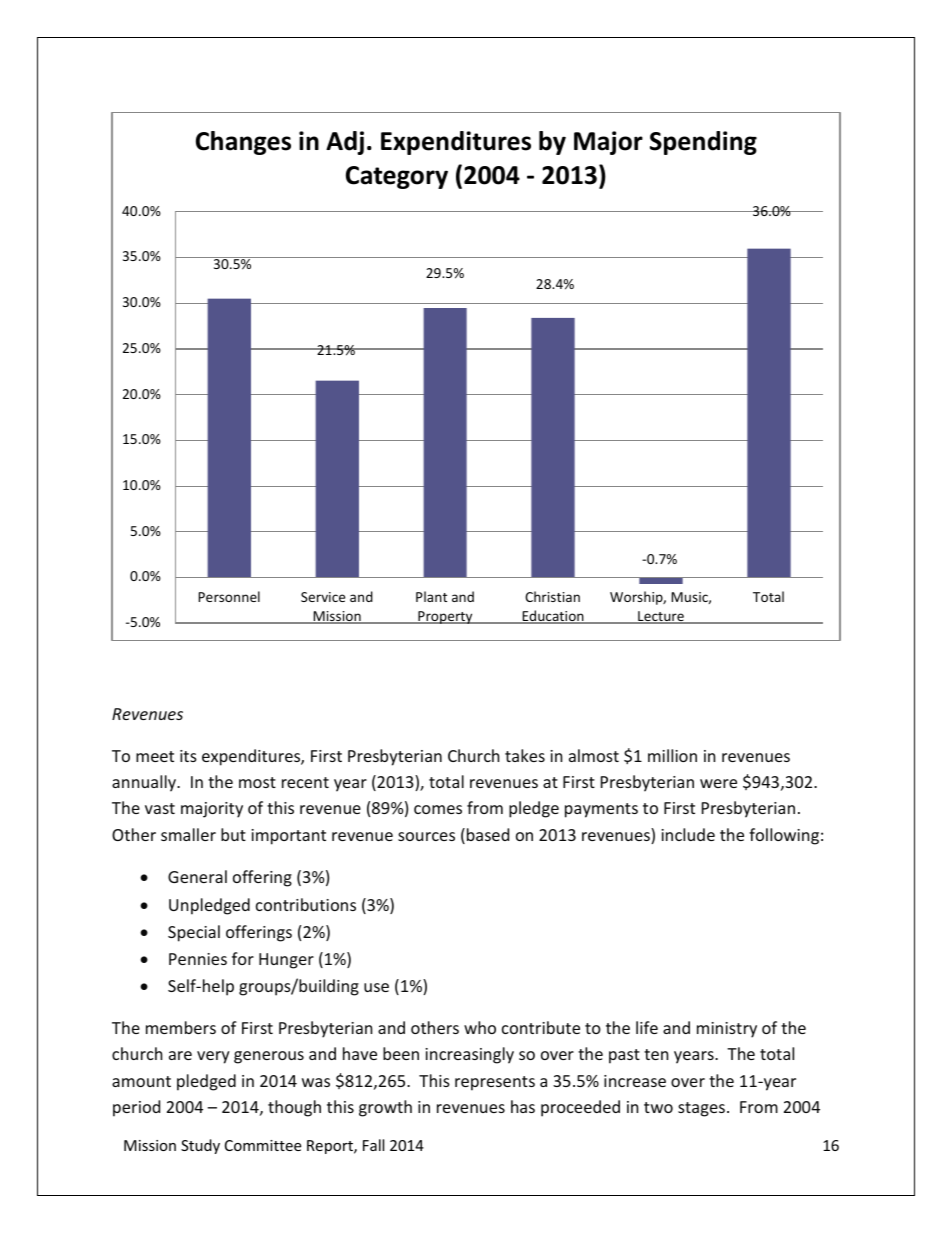  What do you see at coordinates (229, 596) in the image?
I see `Personnel` at bounding box center [229, 596].
